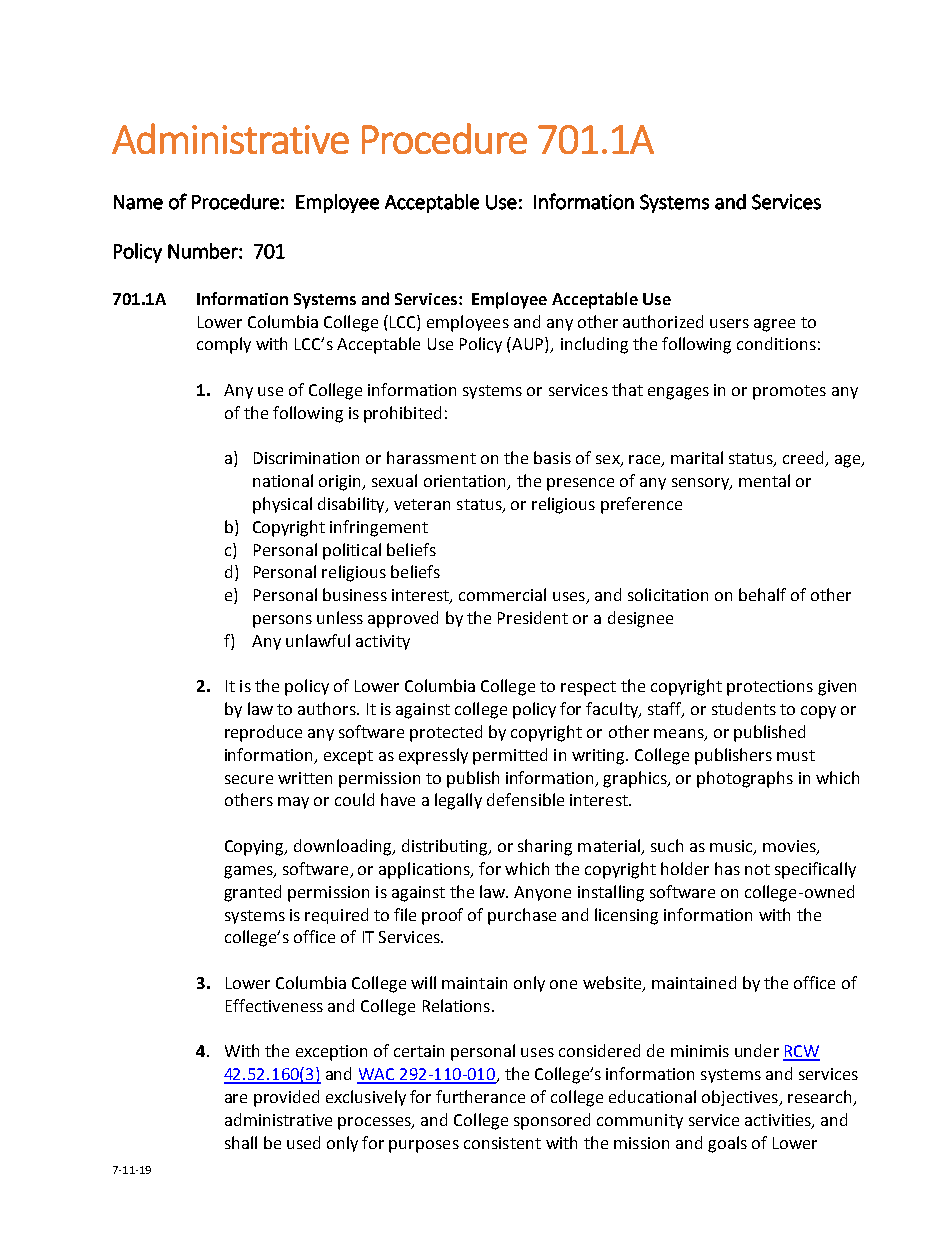 The image size is (952, 1233). What do you see at coordinates (204, 251) in the screenshot?
I see `Number` at bounding box center [204, 251].
